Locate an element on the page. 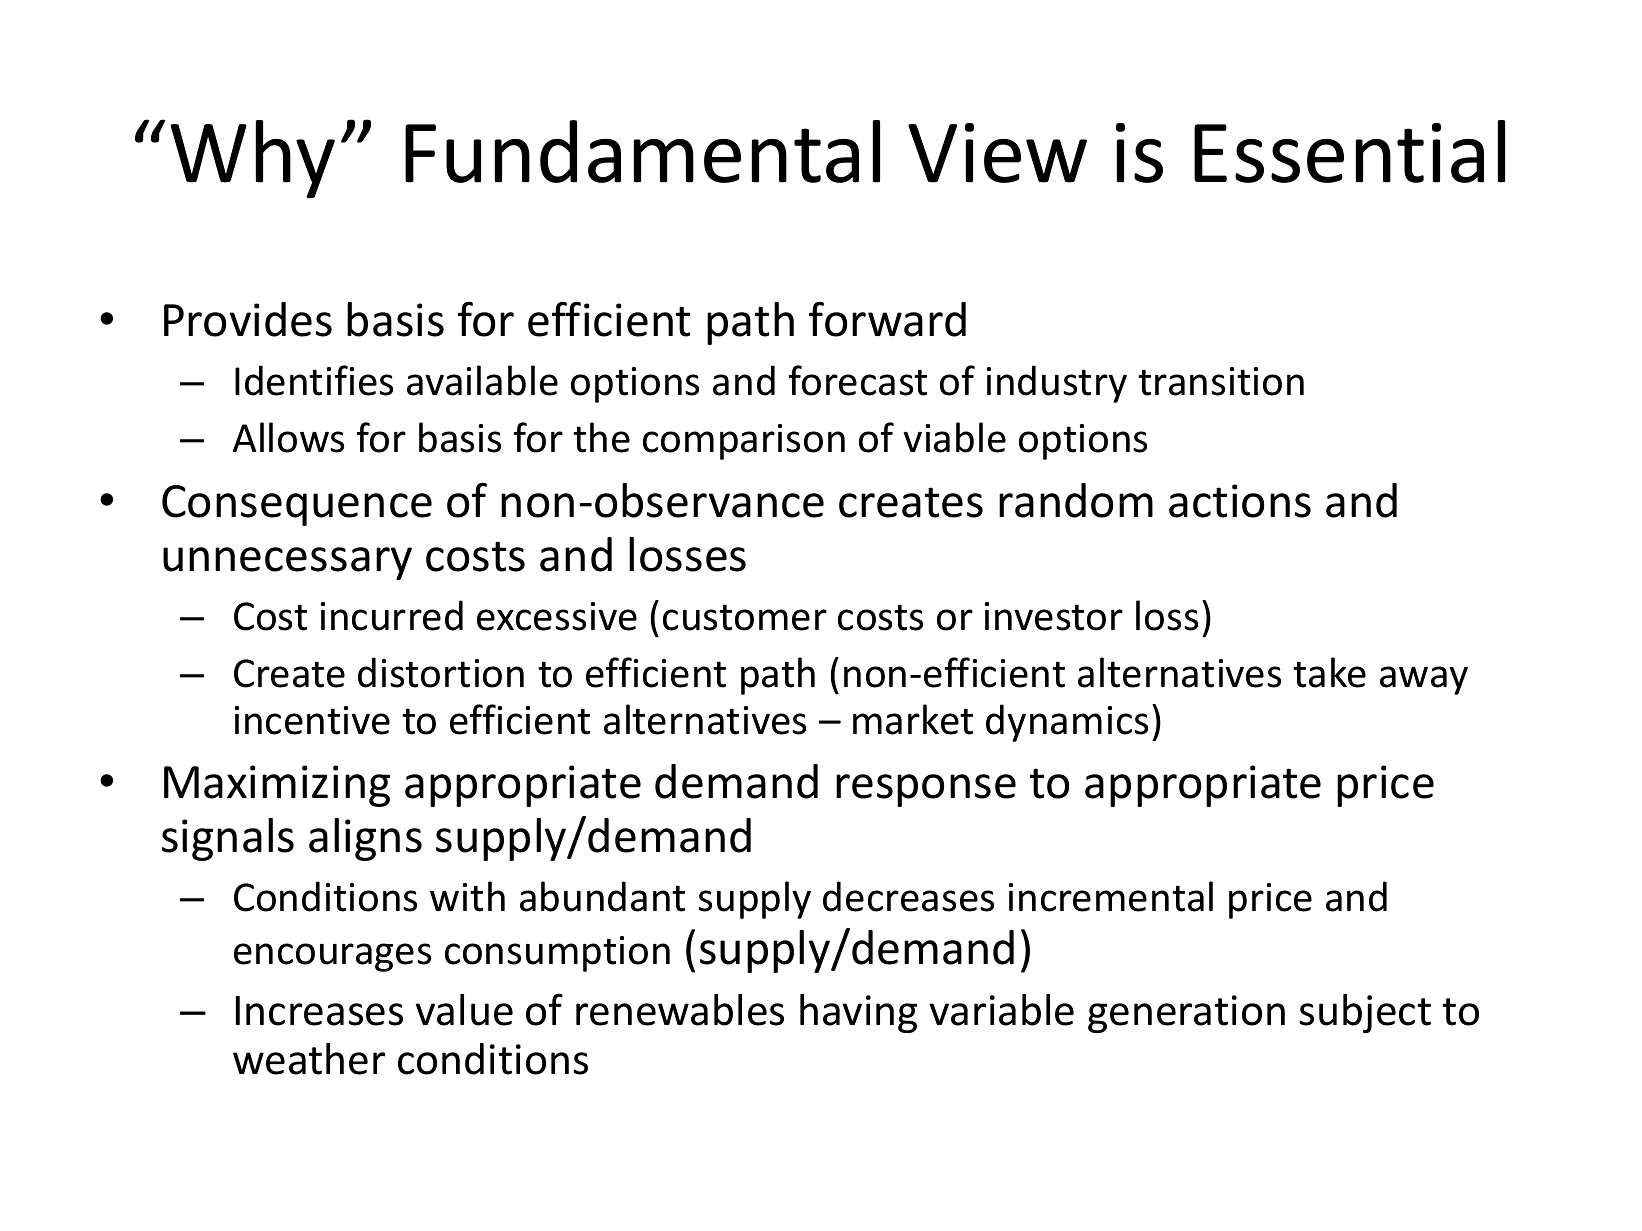 Image resolution: width=1642 pixels, height=1231 pixels. Increases is located at coordinates (319, 1011).
